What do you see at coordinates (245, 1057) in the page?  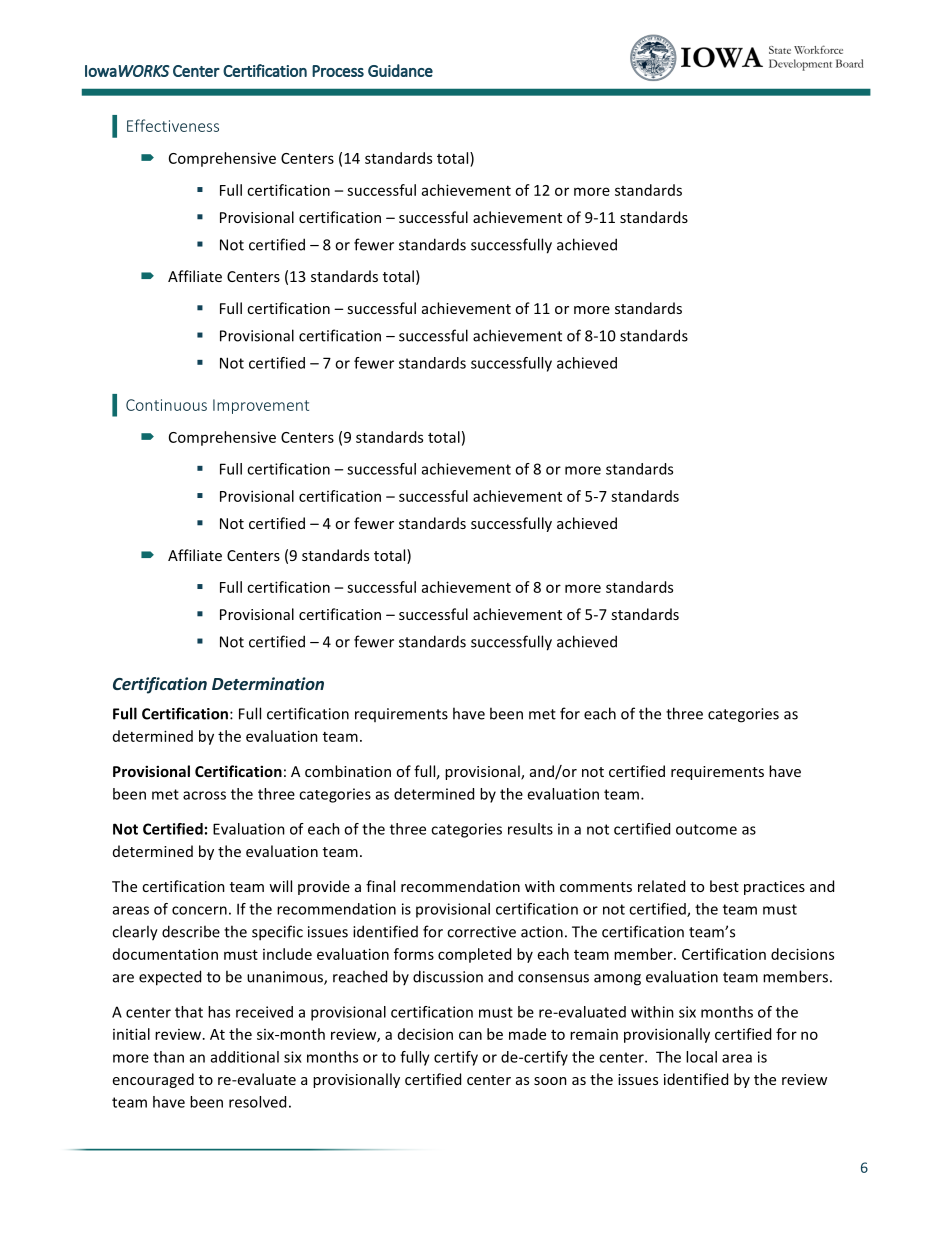 I see `additional` at bounding box center [245, 1057].
